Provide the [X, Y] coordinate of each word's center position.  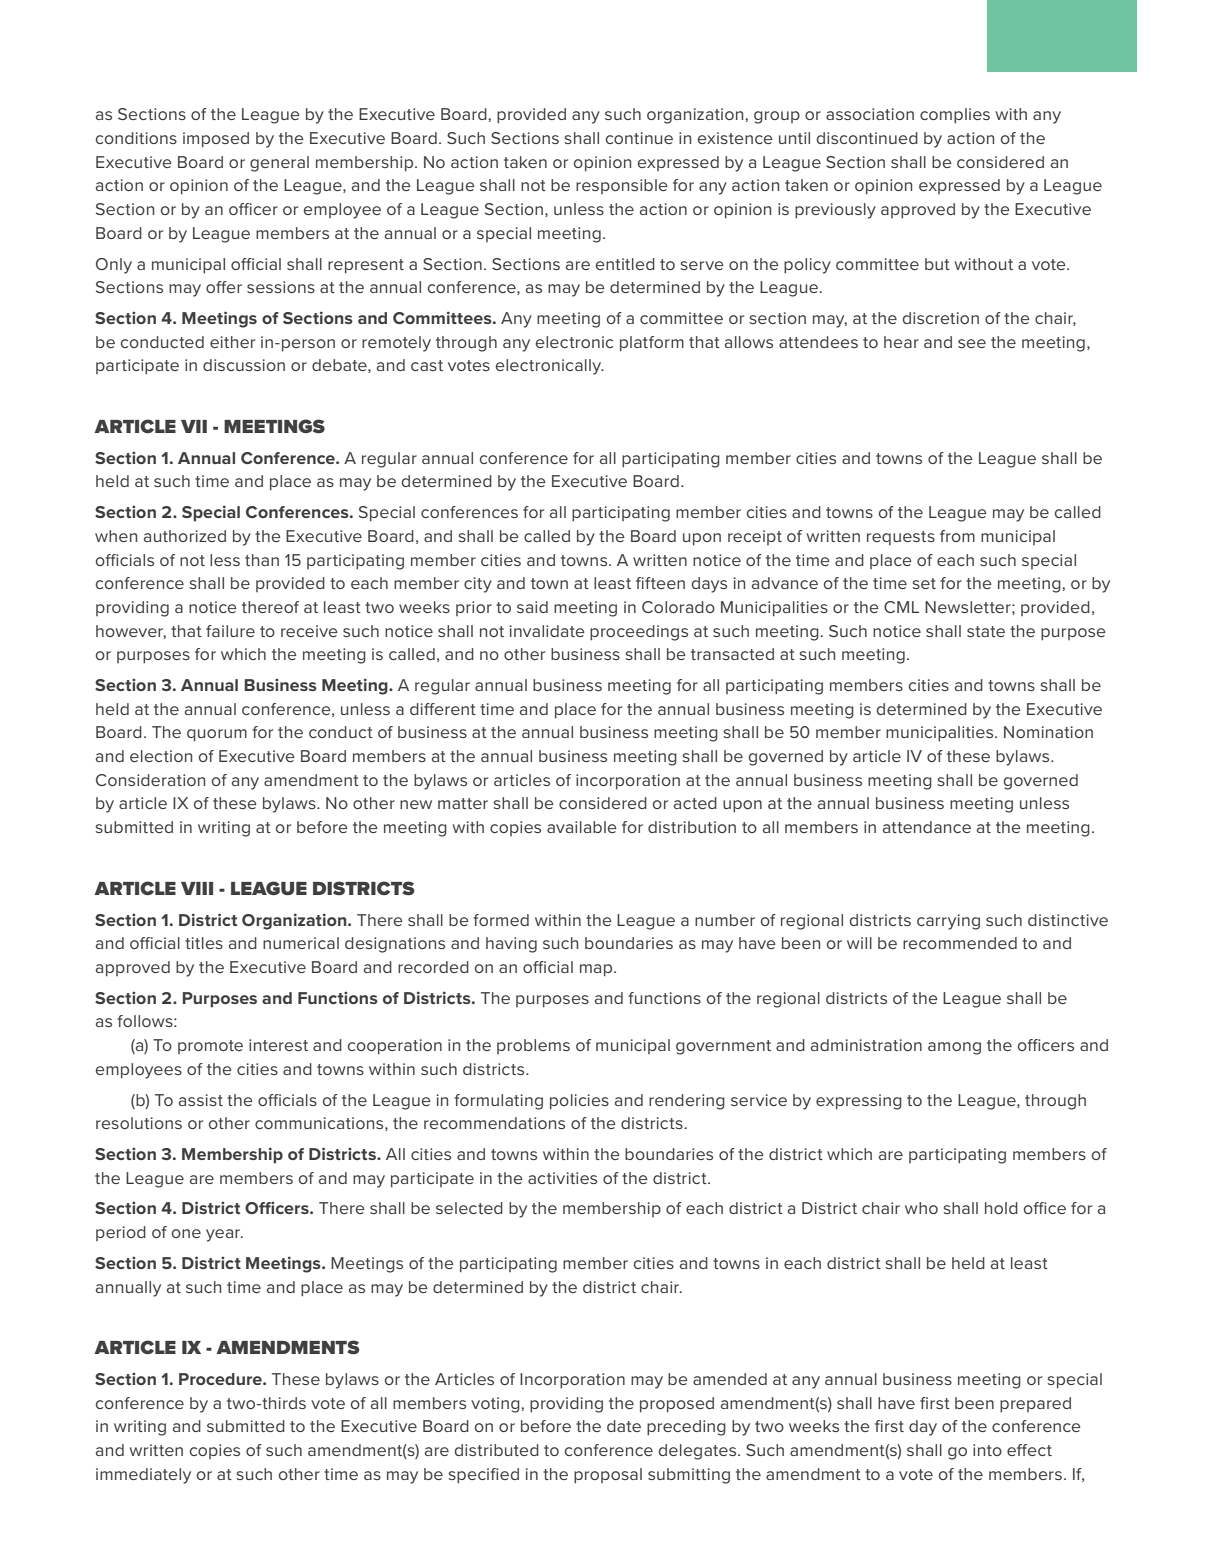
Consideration [150, 780]
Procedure [221, 1379]
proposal [608, 1476]
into [987, 1450]
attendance [927, 827]
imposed [216, 140]
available [582, 827]
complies [955, 116]
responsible [622, 186]
